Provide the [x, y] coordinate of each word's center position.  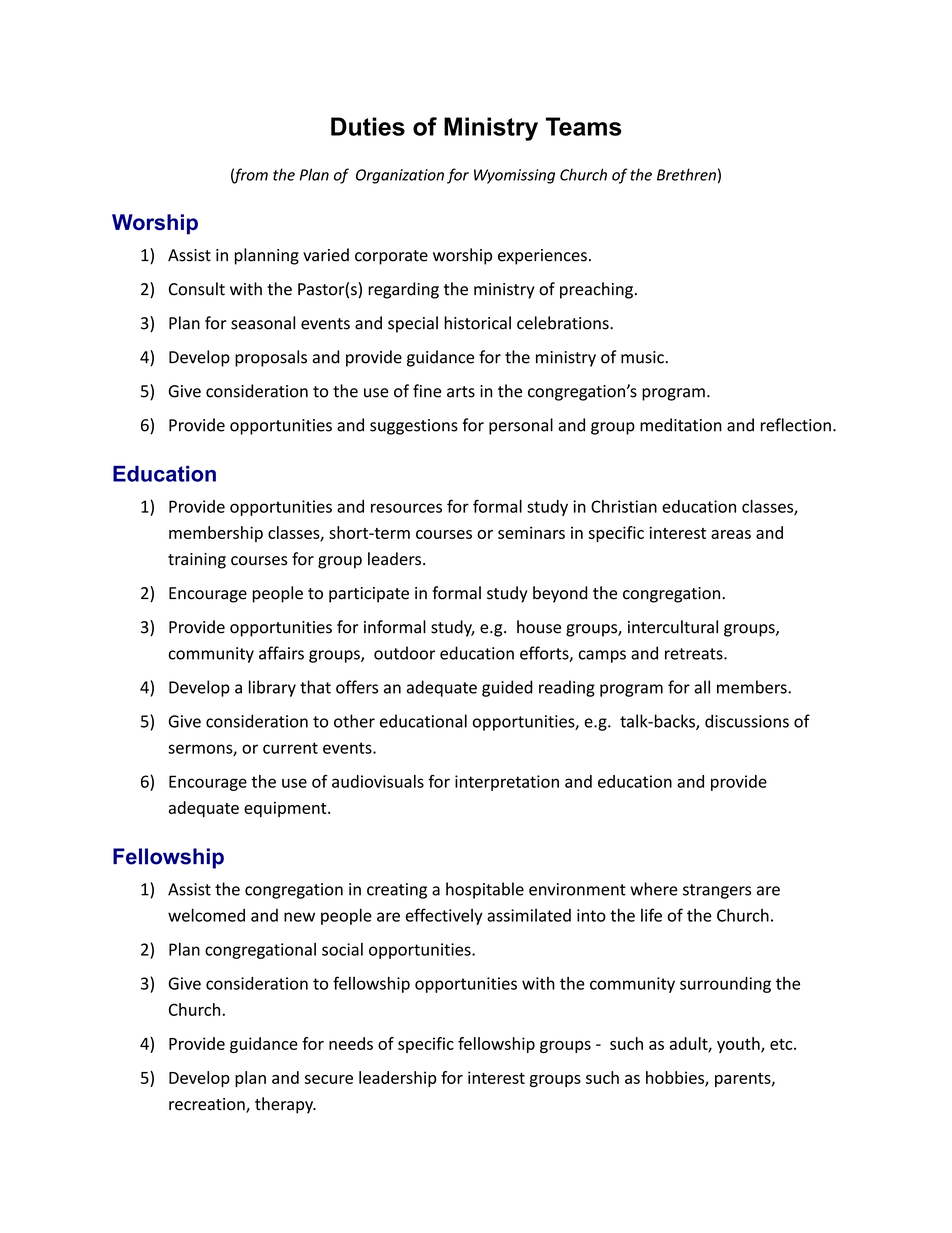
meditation [681, 425]
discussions [747, 721]
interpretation [507, 783]
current [290, 748]
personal [521, 426]
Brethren [686, 174]
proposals [271, 358]
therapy [285, 1105]
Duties [368, 126]
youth [739, 1045]
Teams [584, 126]
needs [351, 1043]
